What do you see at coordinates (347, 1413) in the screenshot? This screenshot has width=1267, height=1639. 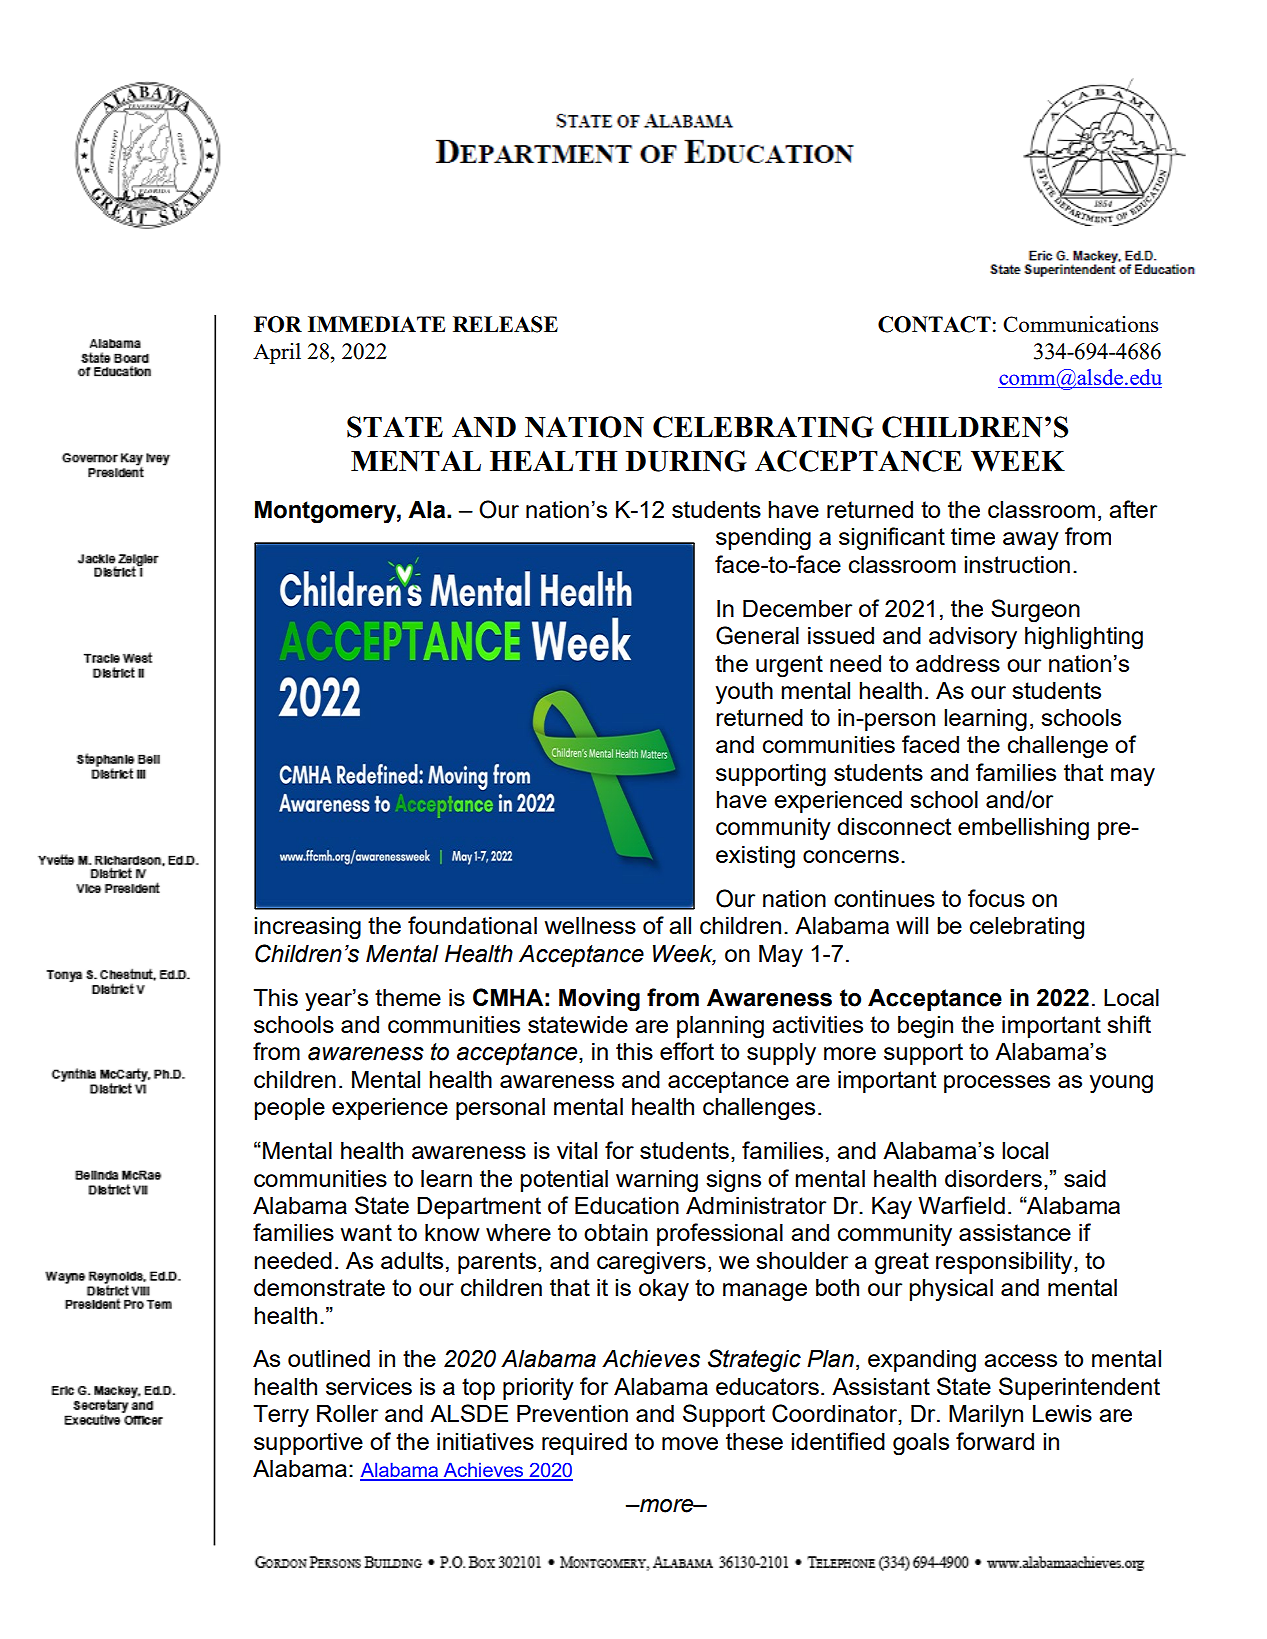 I see `Roller` at bounding box center [347, 1413].
